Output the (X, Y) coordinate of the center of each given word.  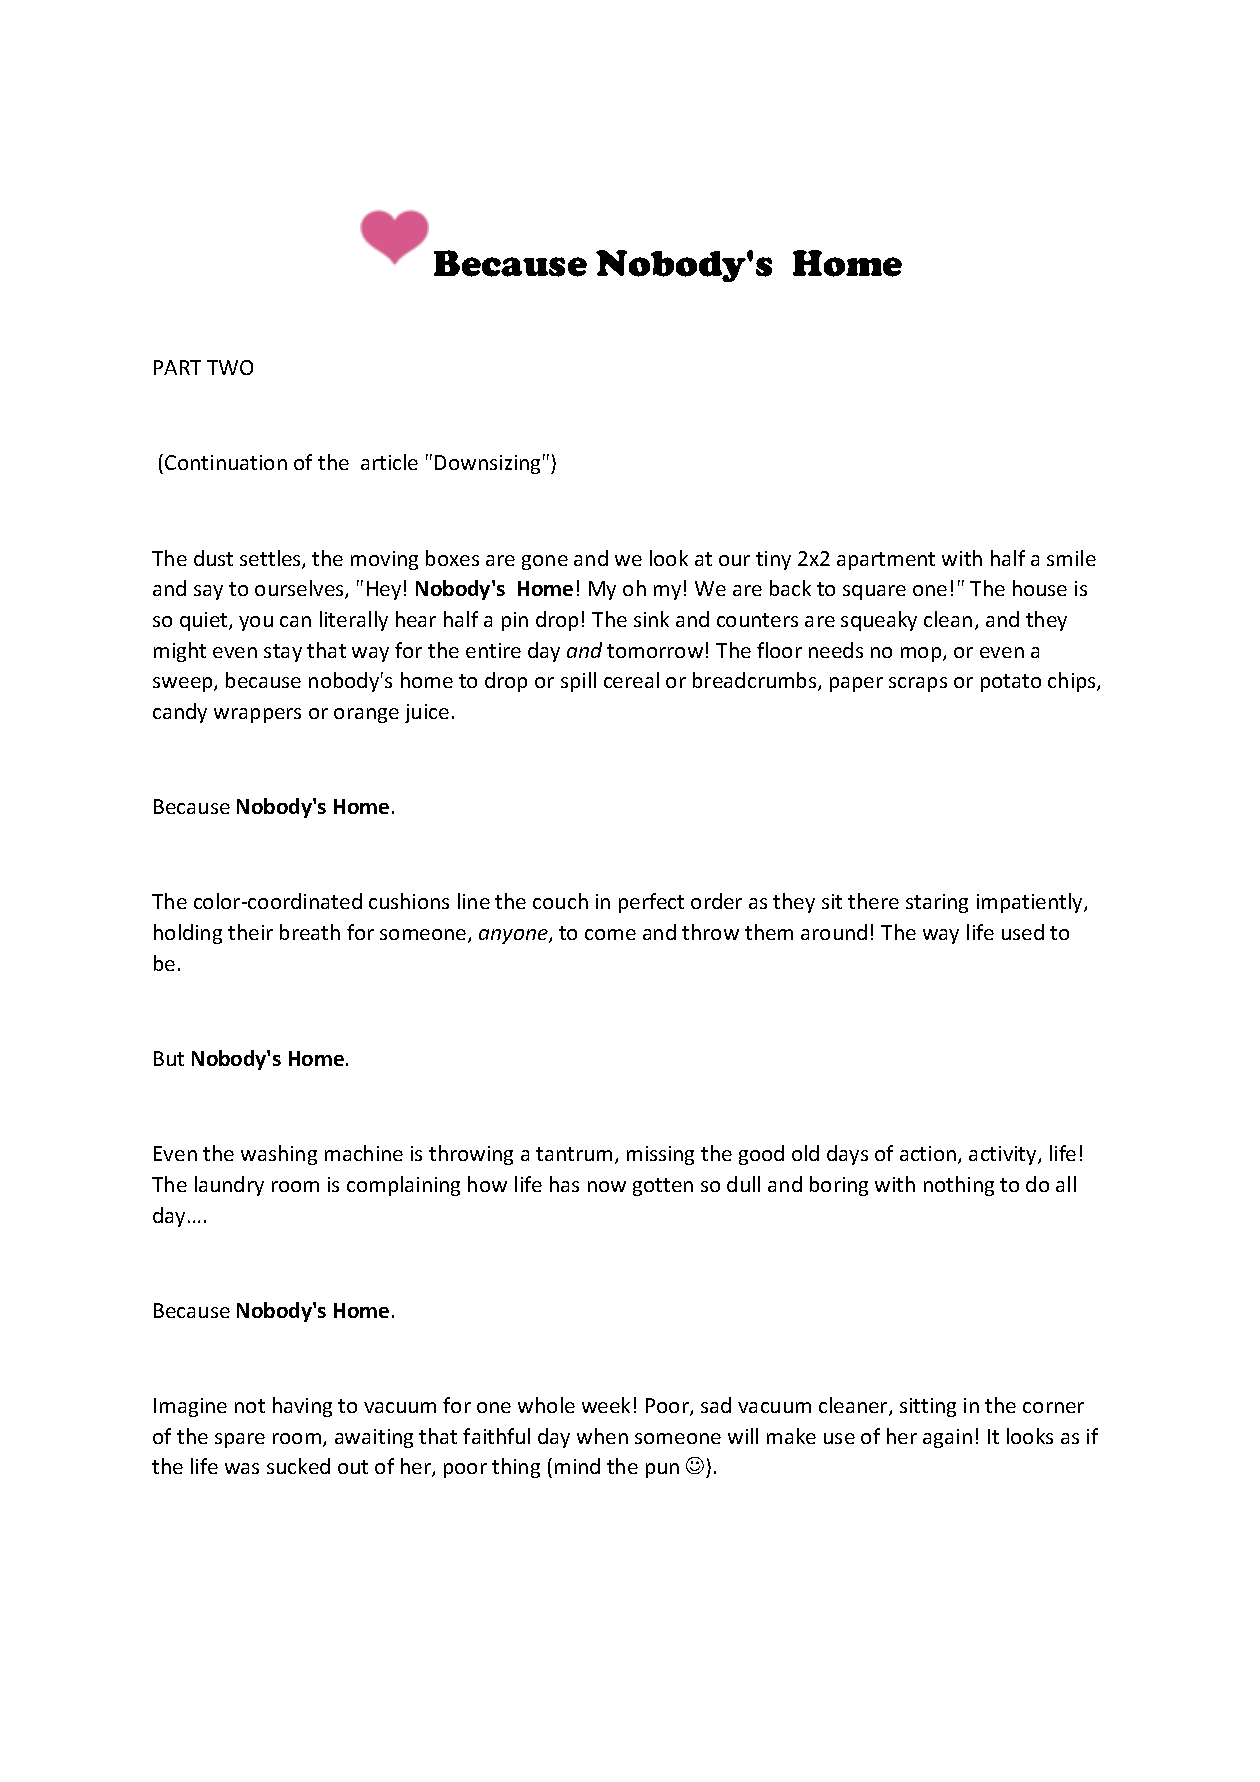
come (610, 934)
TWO (230, 367)
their (250, 932)
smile (1071, 558)
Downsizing (487, 464)
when (602, 1436)
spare (240, 1440)
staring (937, 903)
